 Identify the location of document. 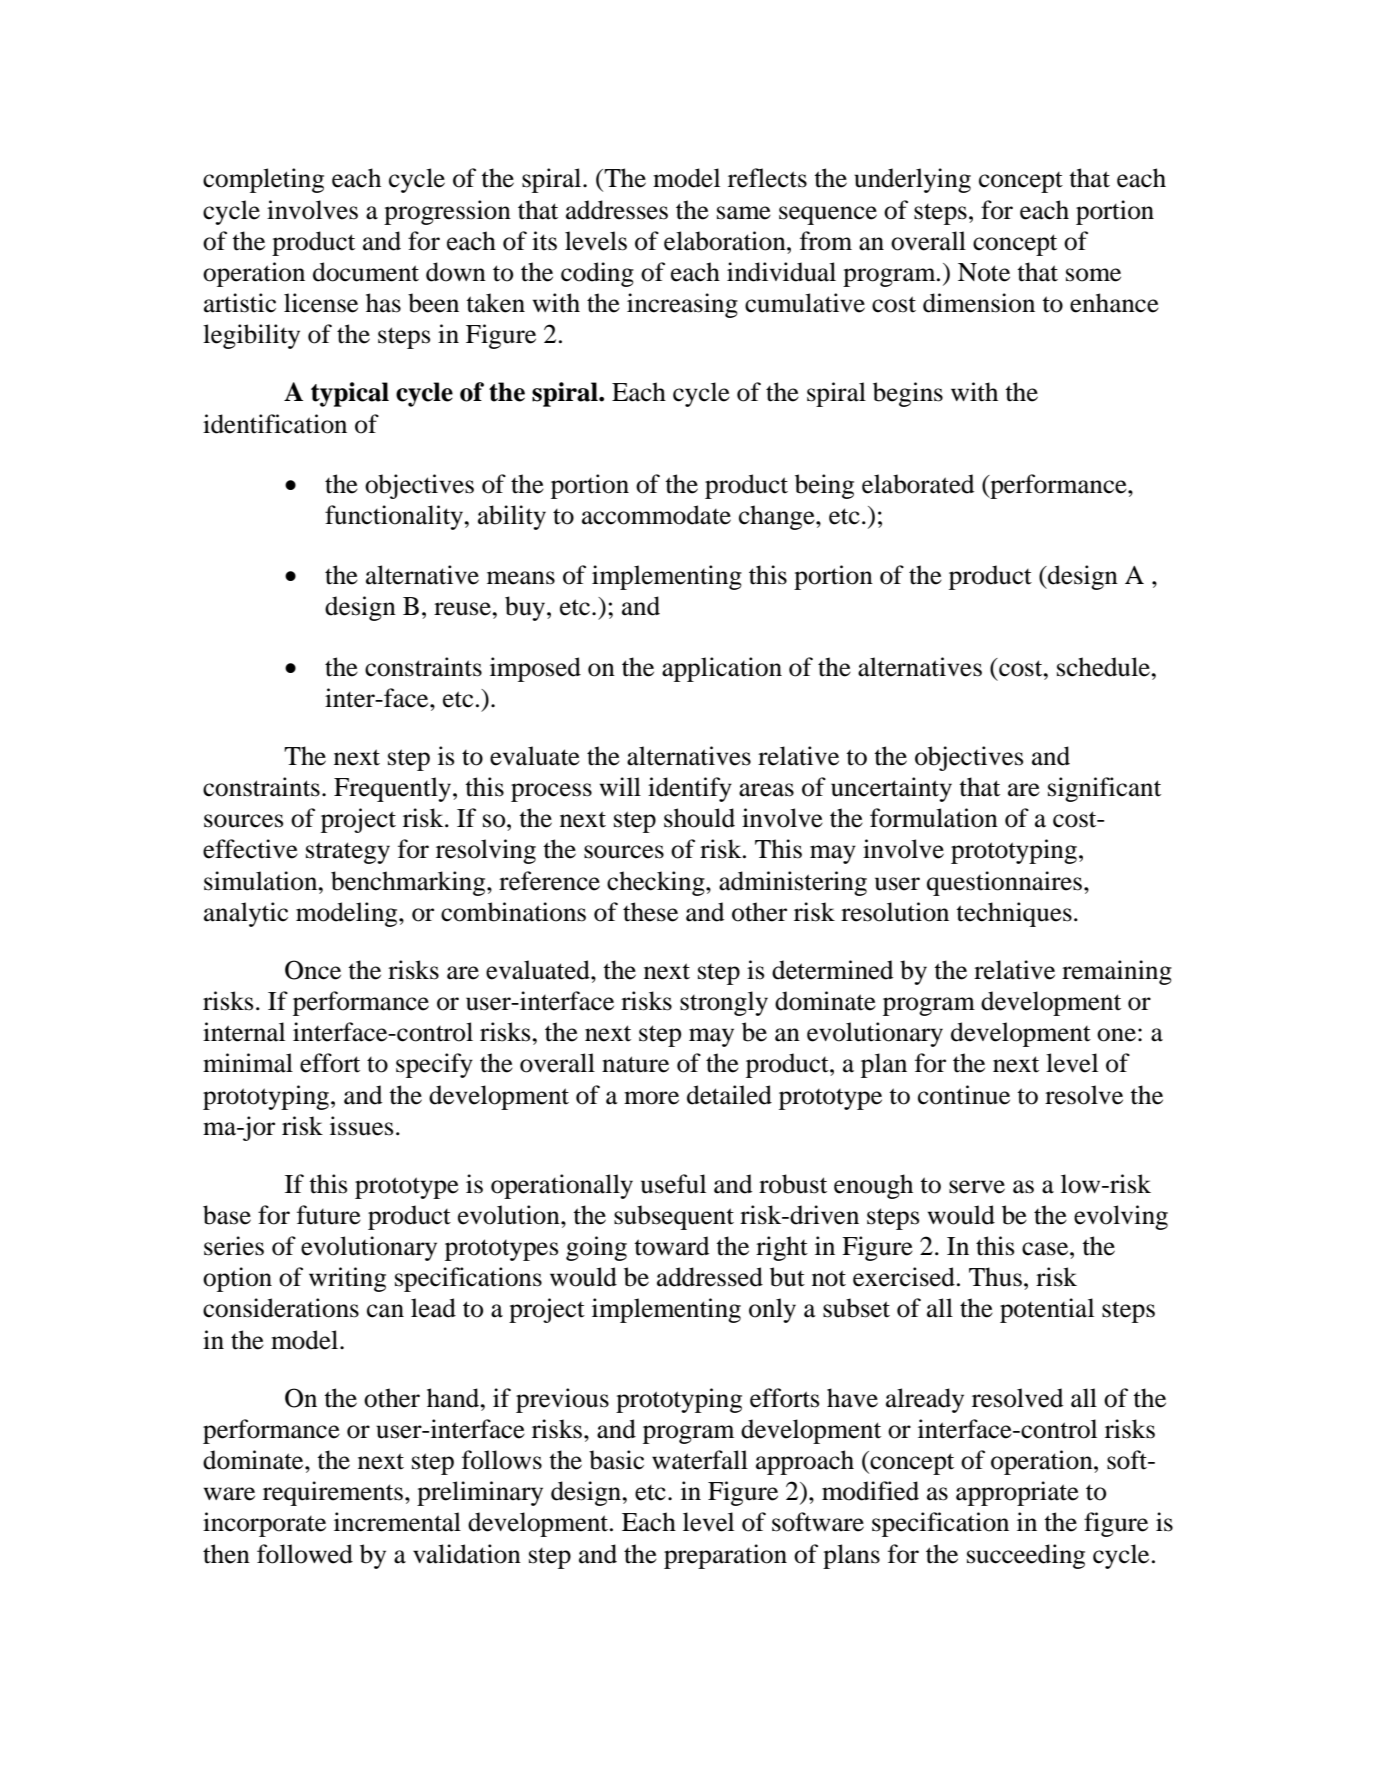
(366, 272).
